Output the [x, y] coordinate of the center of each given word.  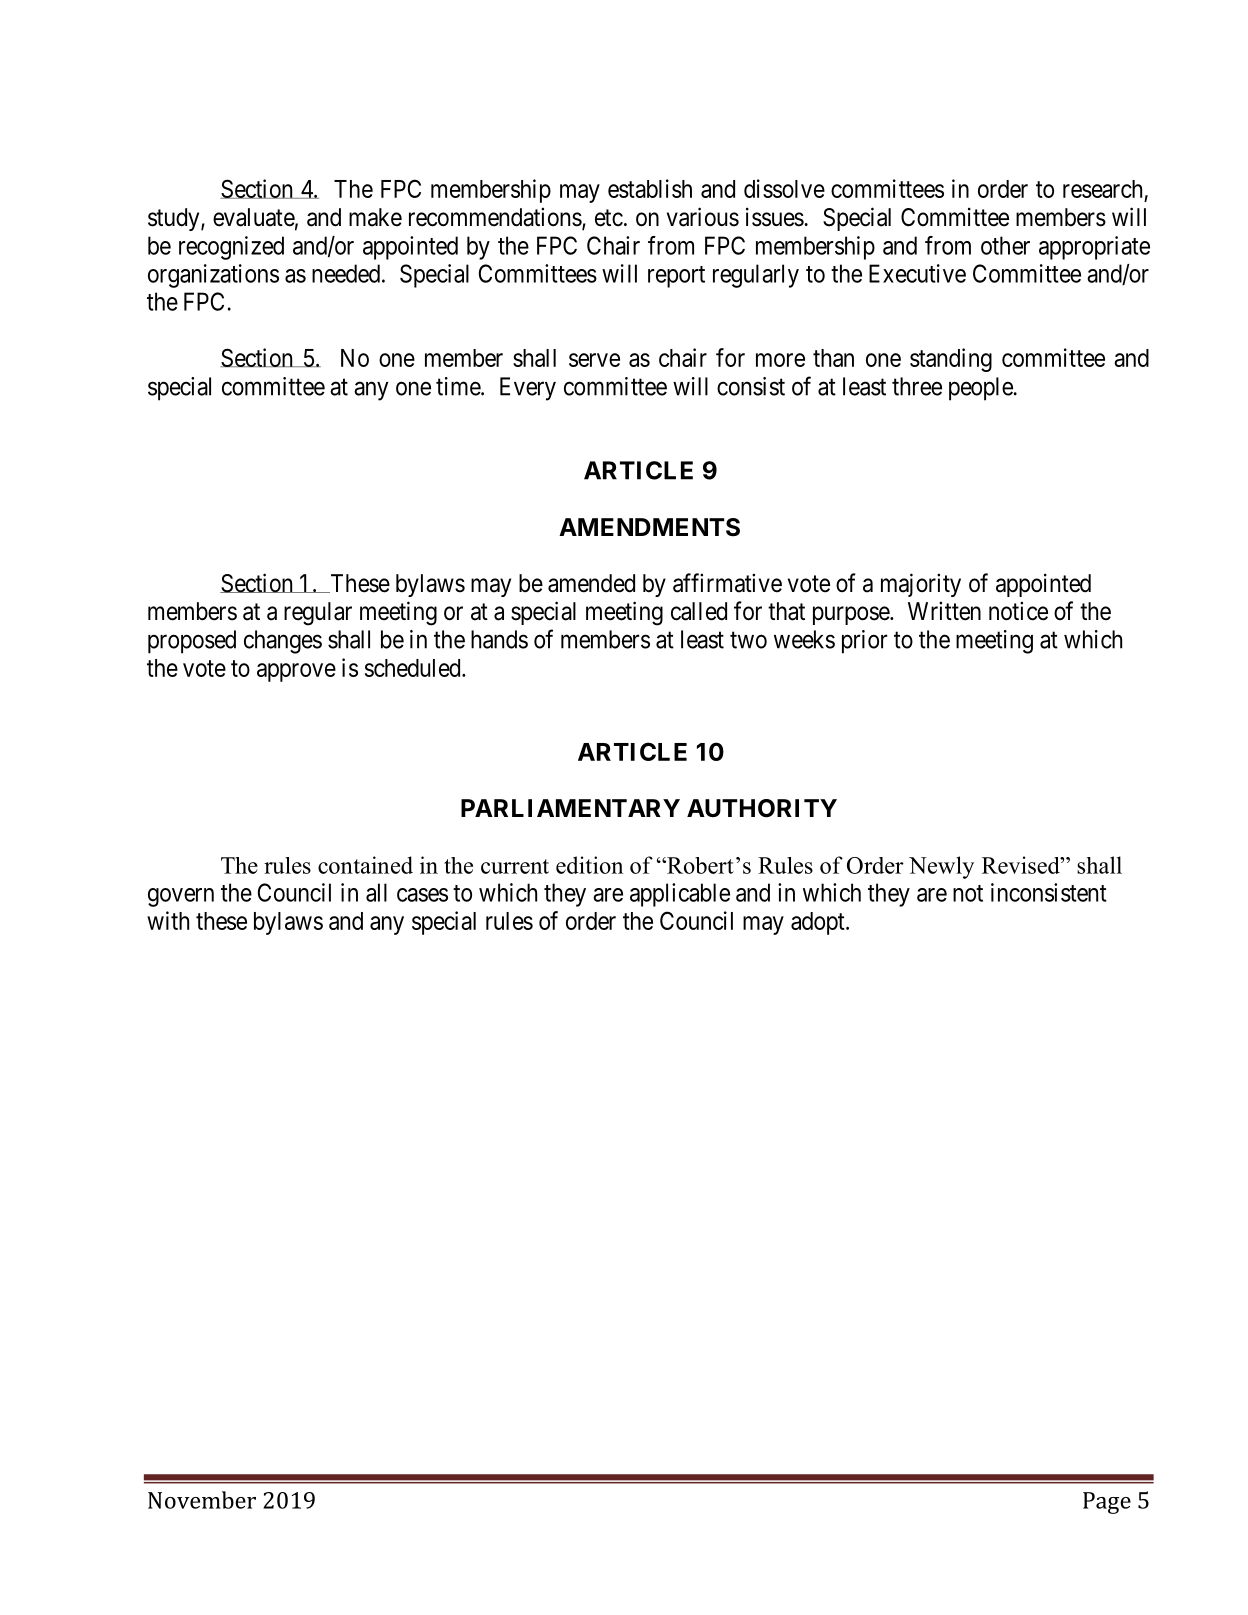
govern [181, 897]
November [202, 1500]
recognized [231, 248]
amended [591, 583]
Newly [941, 867]
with [168, 920]
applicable [680, 895]
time [459, 386]
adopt [819, 923]
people [981, 389]
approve [296, 672]
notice [1018, 611]
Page [1107, 1503]
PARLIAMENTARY [570, 808]
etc [609, 218]
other [1005, 245]
